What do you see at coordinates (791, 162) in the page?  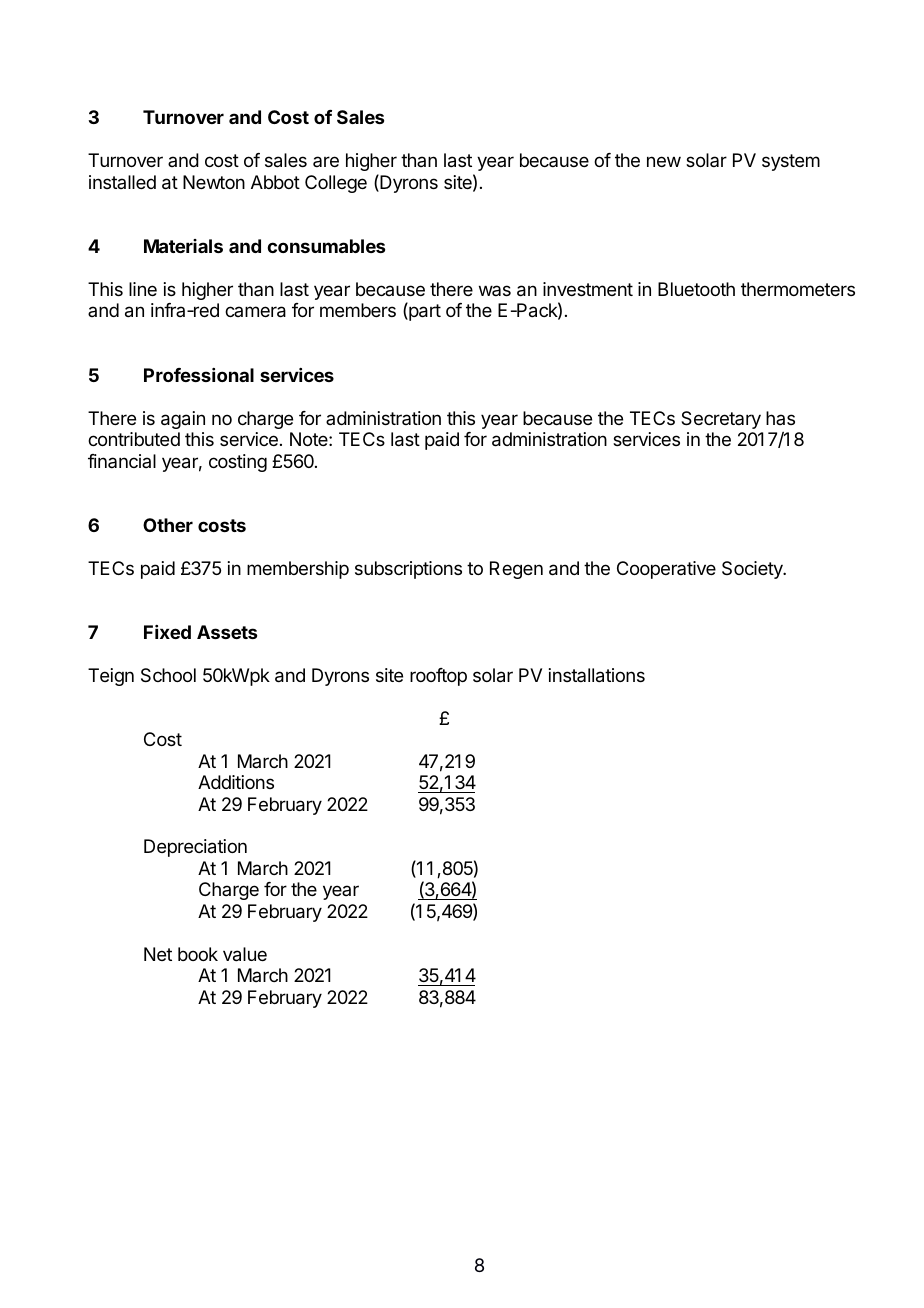 I see `system` at bounding box center [791, 162].
